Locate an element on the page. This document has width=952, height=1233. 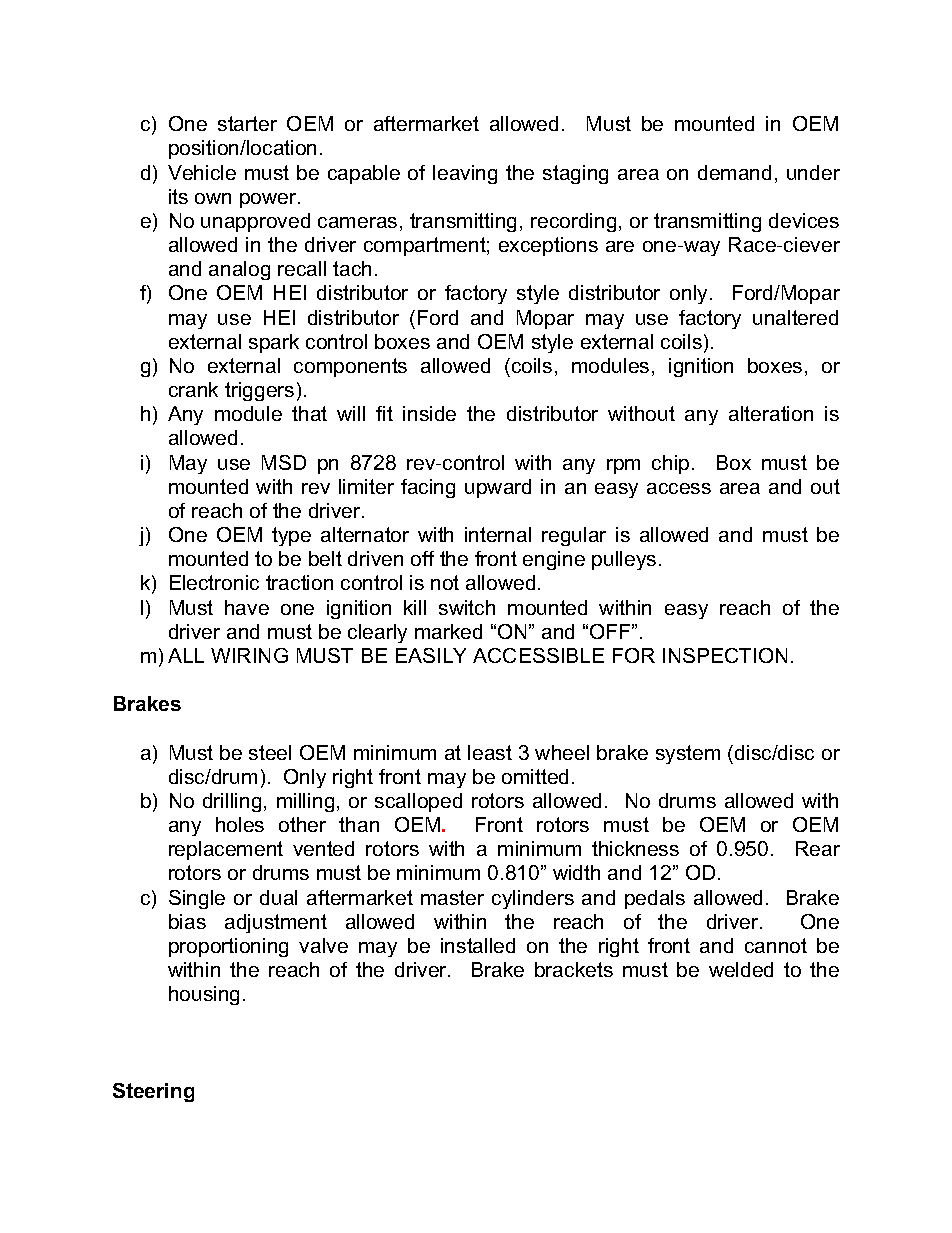
Steering is located at coordinates (153, 1092).
